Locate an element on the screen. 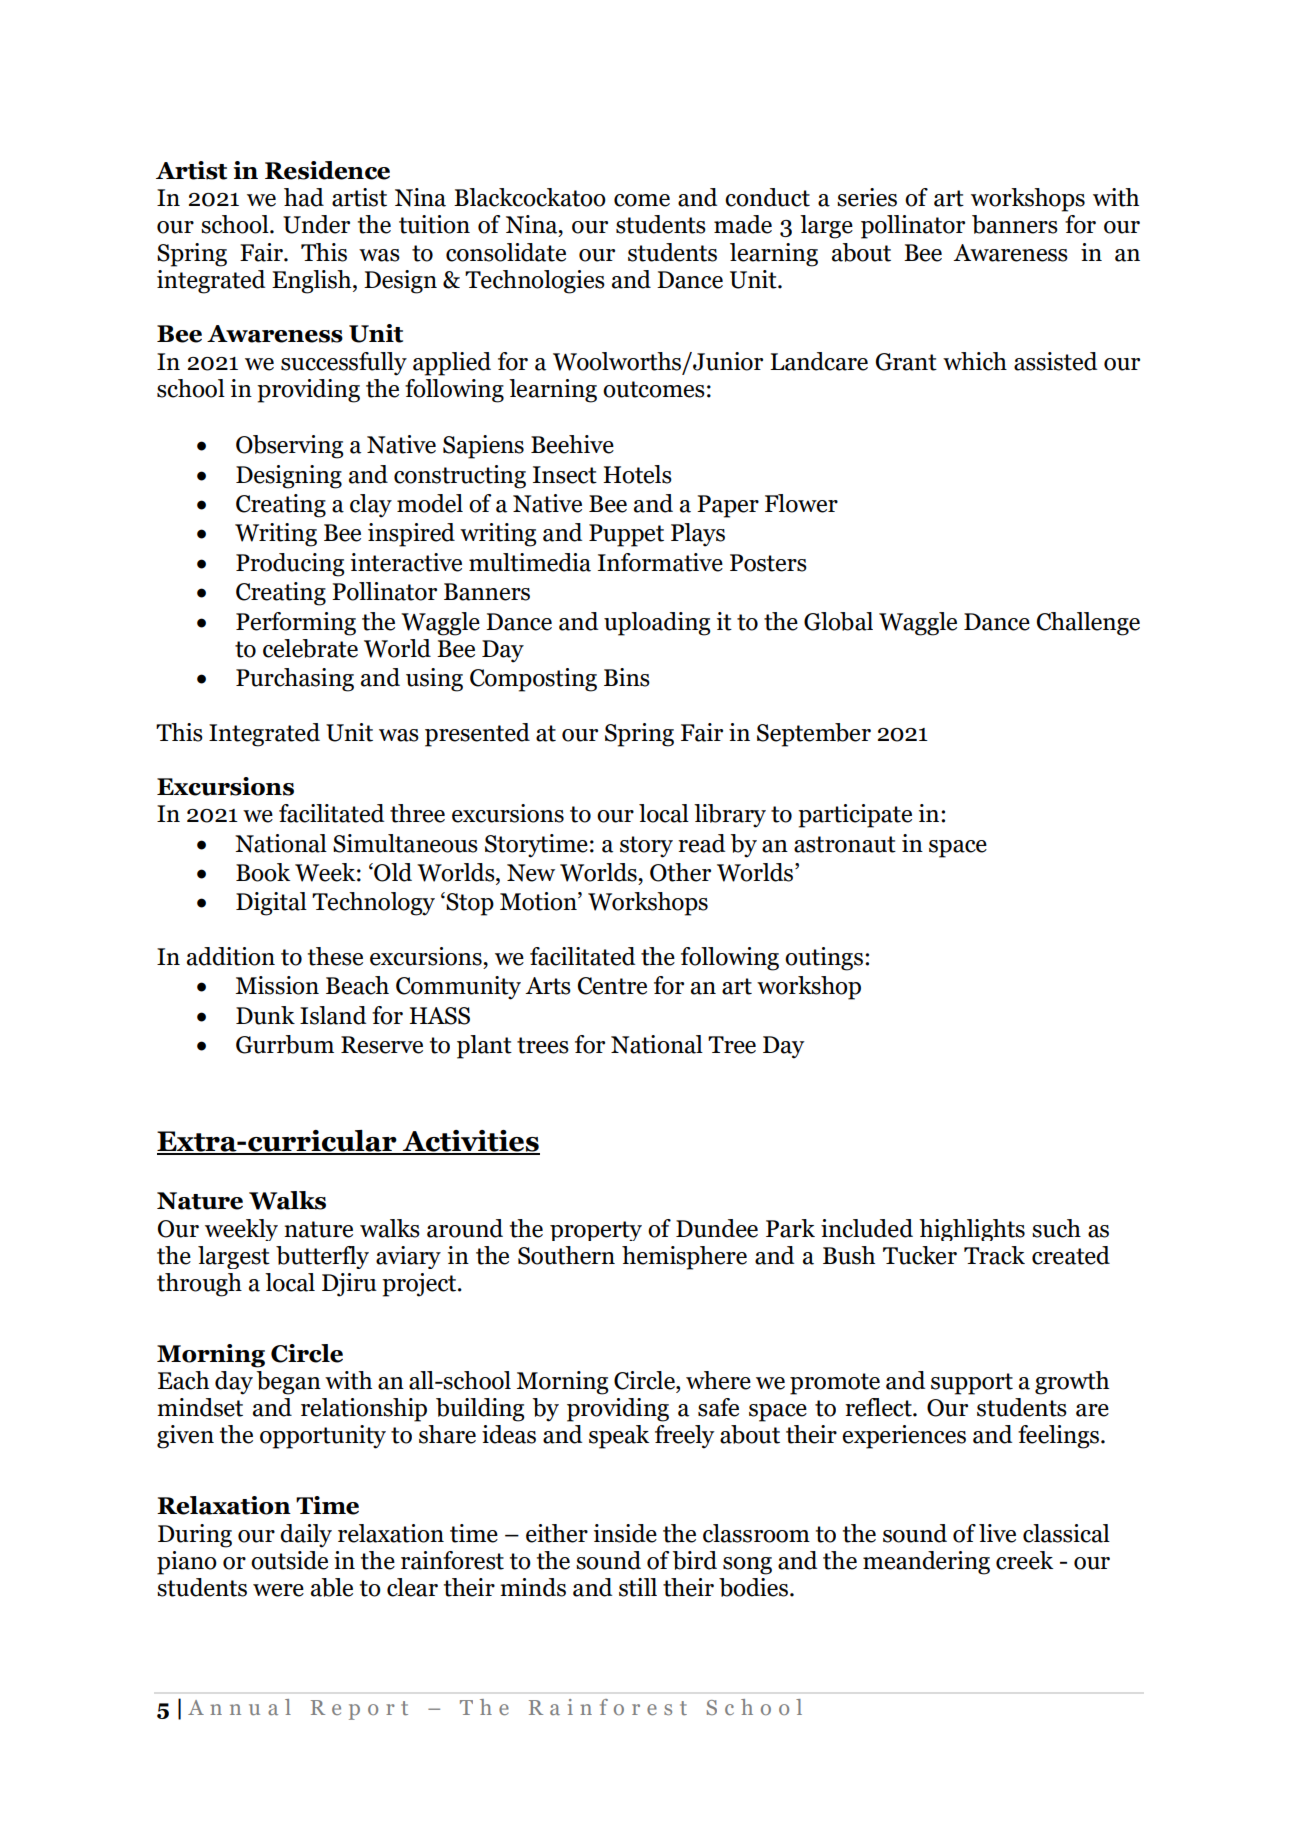 This screenshot has width=1297, height=1835. inside is located at coordinates (625, 1533).
